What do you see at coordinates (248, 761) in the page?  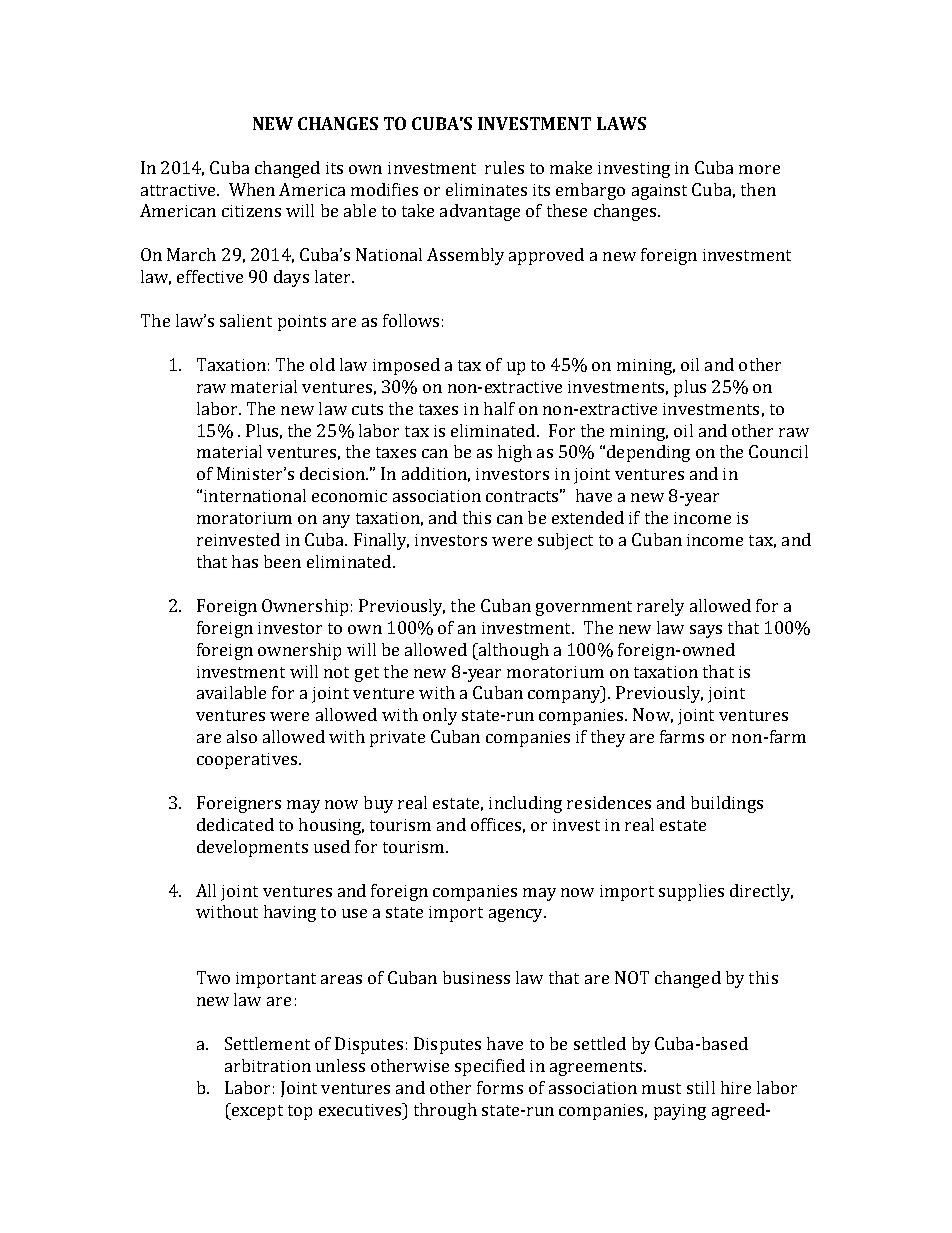 I see `cooperatives` at bounding box center [248, 761].
